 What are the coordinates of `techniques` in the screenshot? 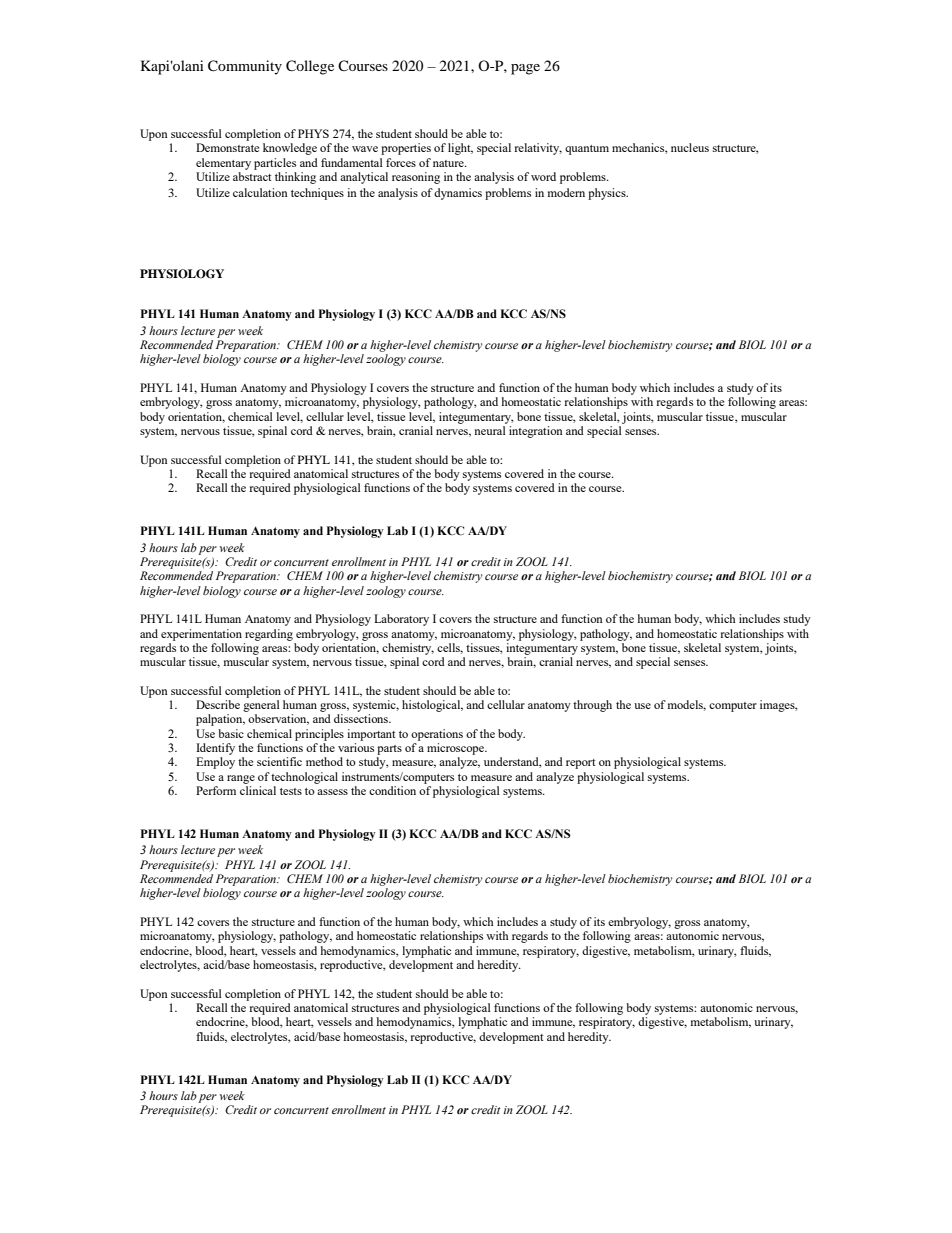 It's located at (317, 194).
